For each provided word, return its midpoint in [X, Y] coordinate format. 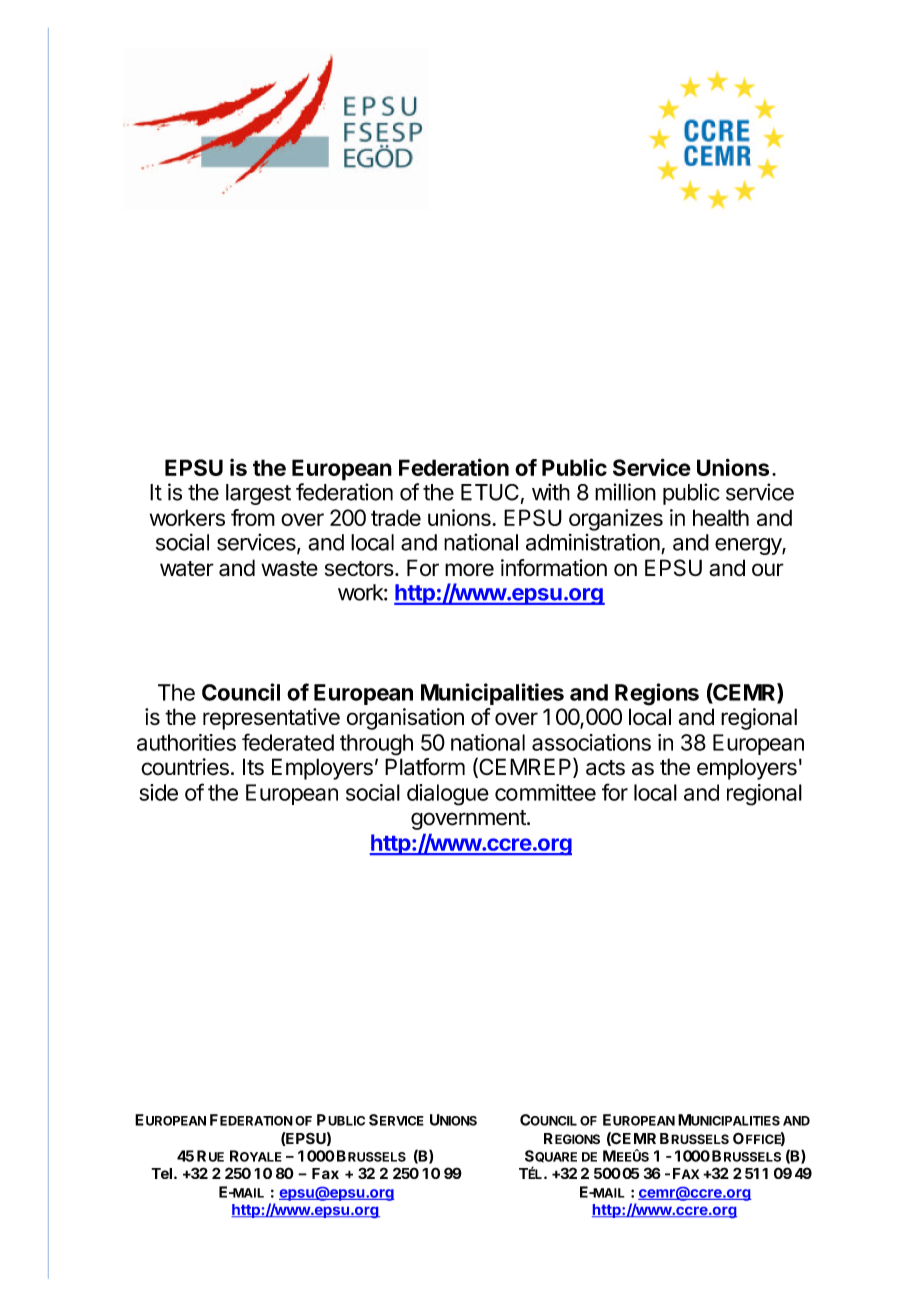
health [721, 517]
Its [253, 767]
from [253, 517]
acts [605, 768]
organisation [405, 719]
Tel [161, 1173]
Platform [425, 767]
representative [271, 719]
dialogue [448, 795]
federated [288, 742]
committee [545, 792]
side [158, 792]
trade [396, 517]
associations [591, 742]
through [376, 745]
